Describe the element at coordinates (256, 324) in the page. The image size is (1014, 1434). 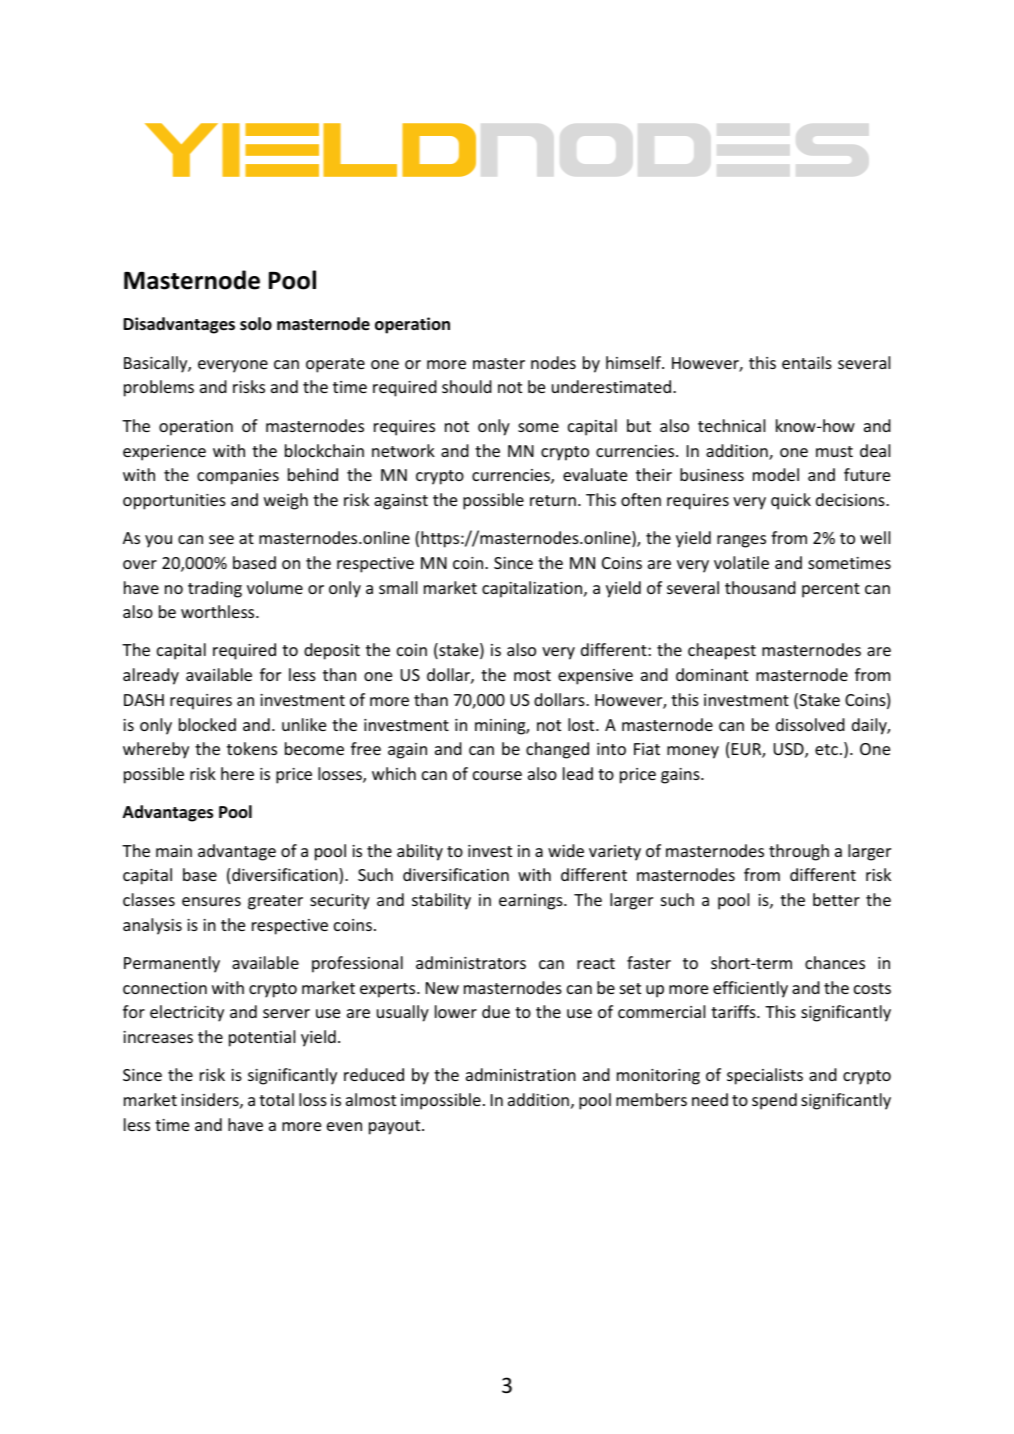
I see `solo` at that location.
